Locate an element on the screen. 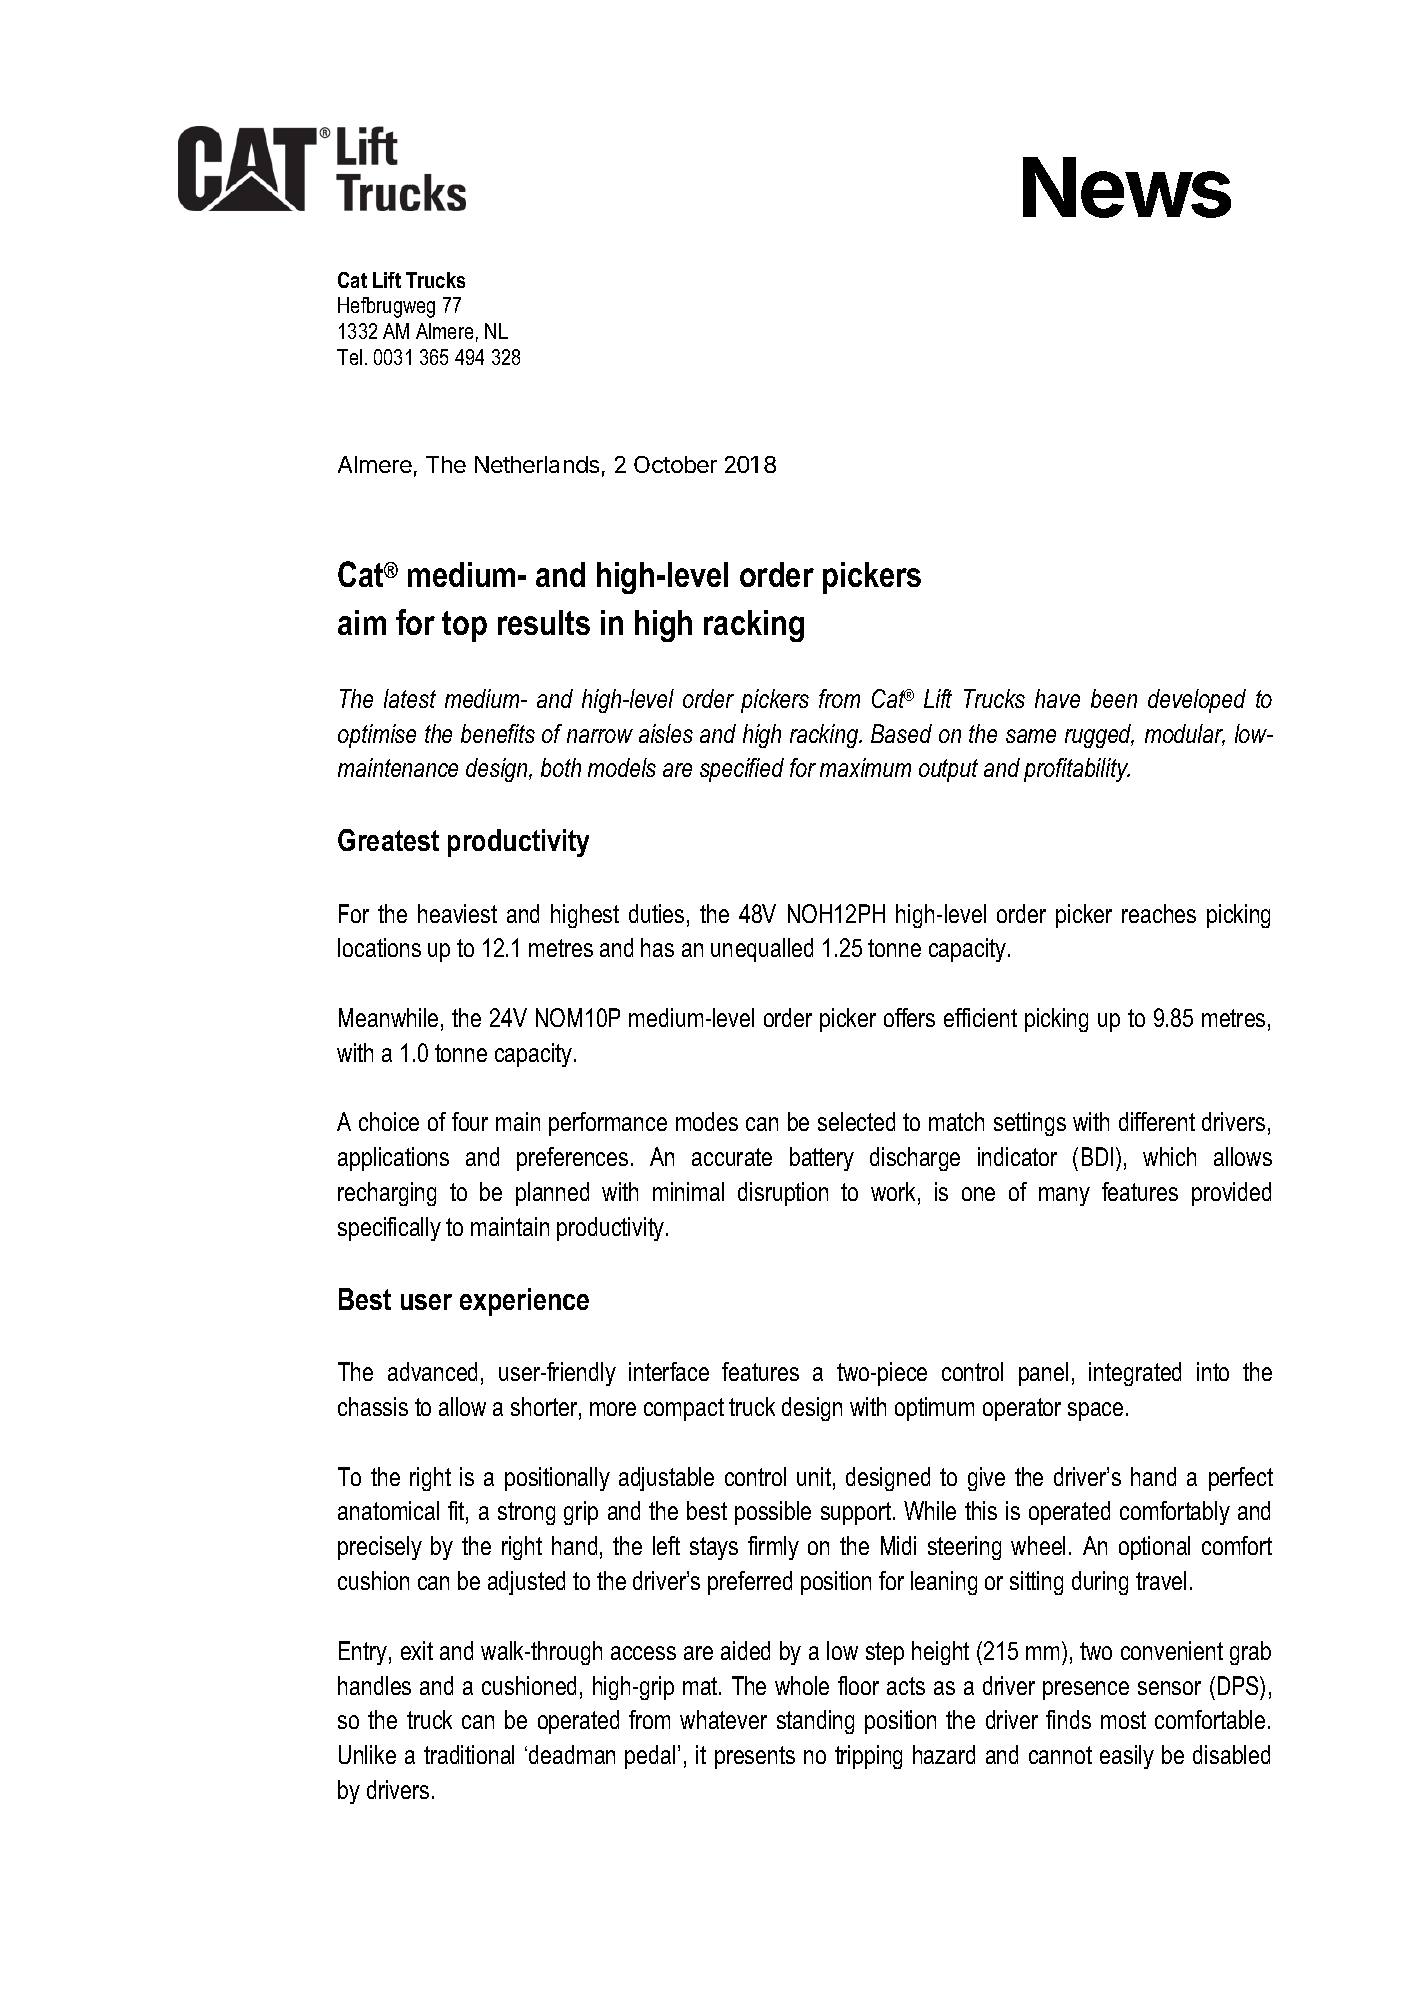 This screenshot has width=1406, height=1989. top is located at coordinates (464, 626).
